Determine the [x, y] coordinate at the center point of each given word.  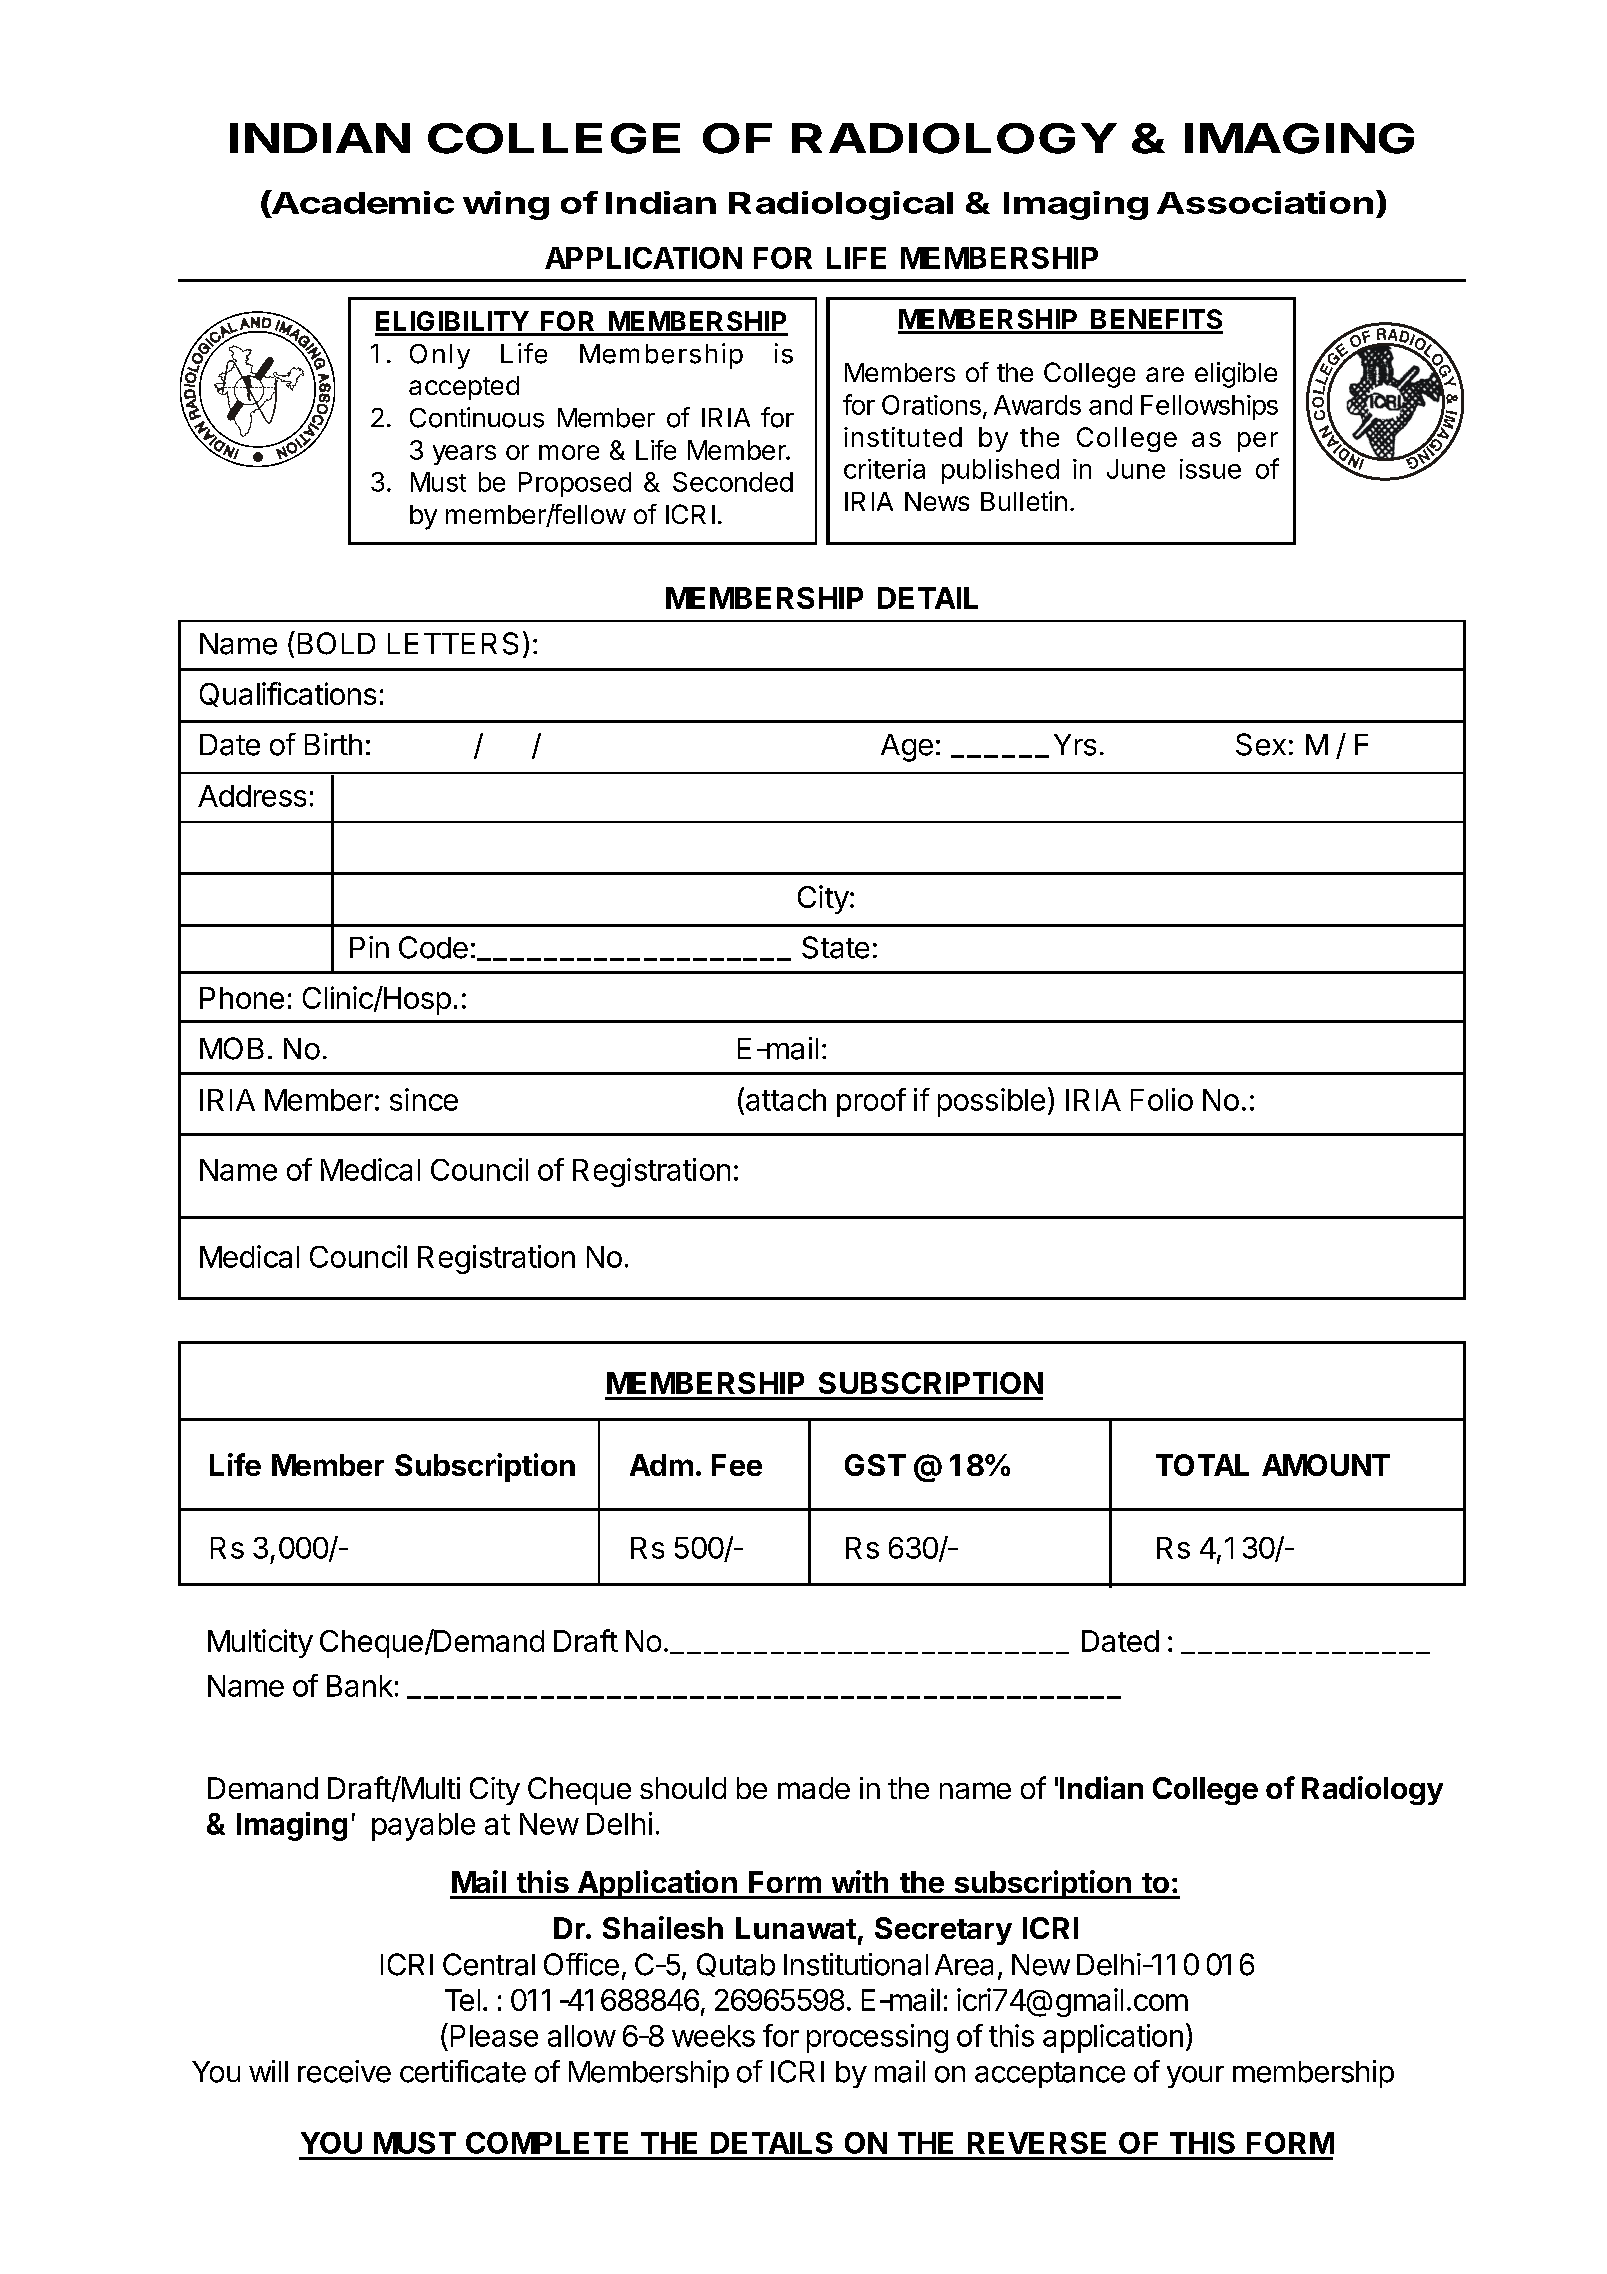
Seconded [733, 482]
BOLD [336, 643]
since [424, 1099]
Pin [369, 947]
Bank [360, 1686]
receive [344, 2071]
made [814, 1788]
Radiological [841, 205]
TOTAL [1202, 1465]
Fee [737, 1465]
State [835, 947]
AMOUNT [1326, 1465]
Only [440, 356]
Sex [1261, 744]
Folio [1162, 1099]
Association [1265, 202]
